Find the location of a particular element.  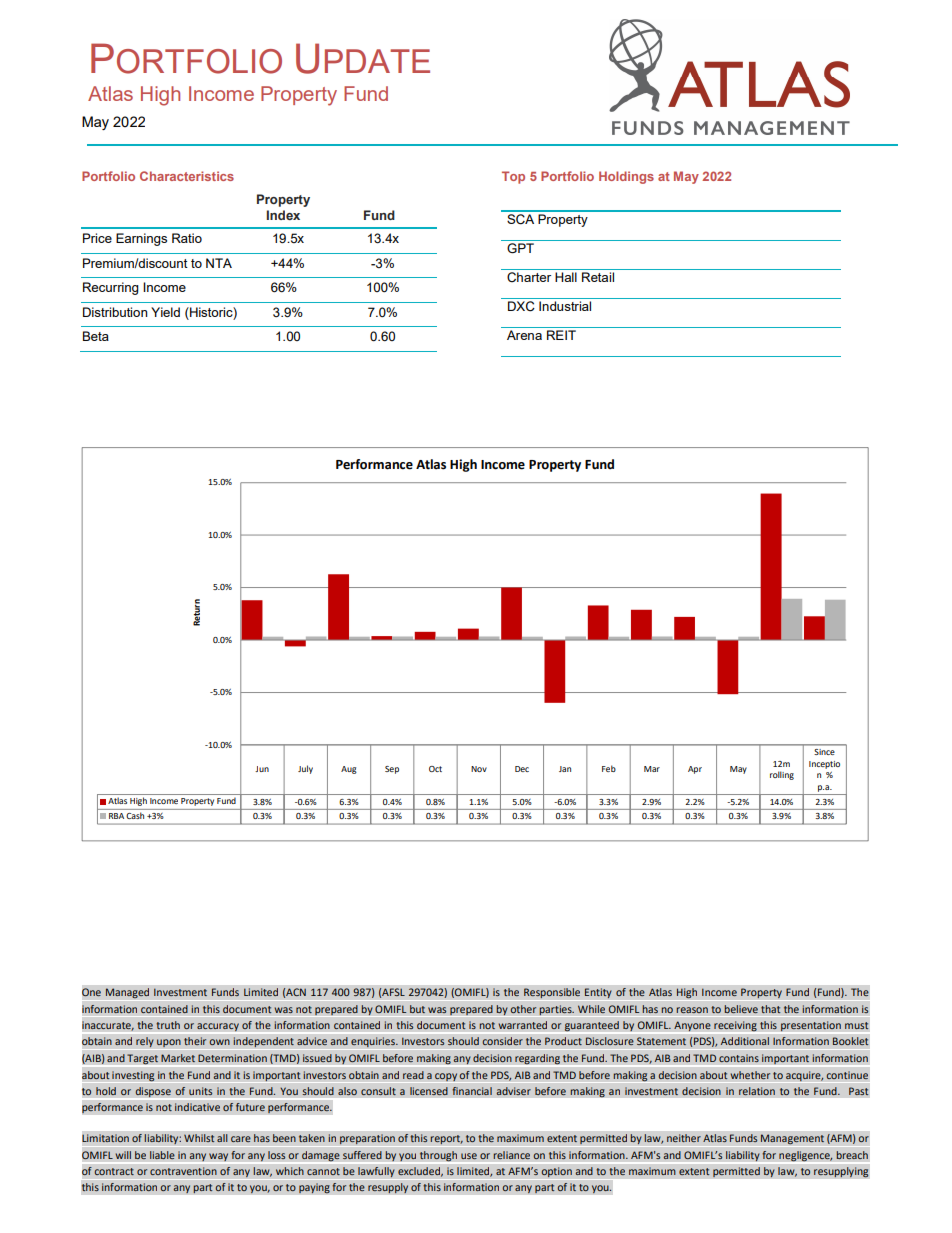

Characteristics is located at coordinates (187, 176).
